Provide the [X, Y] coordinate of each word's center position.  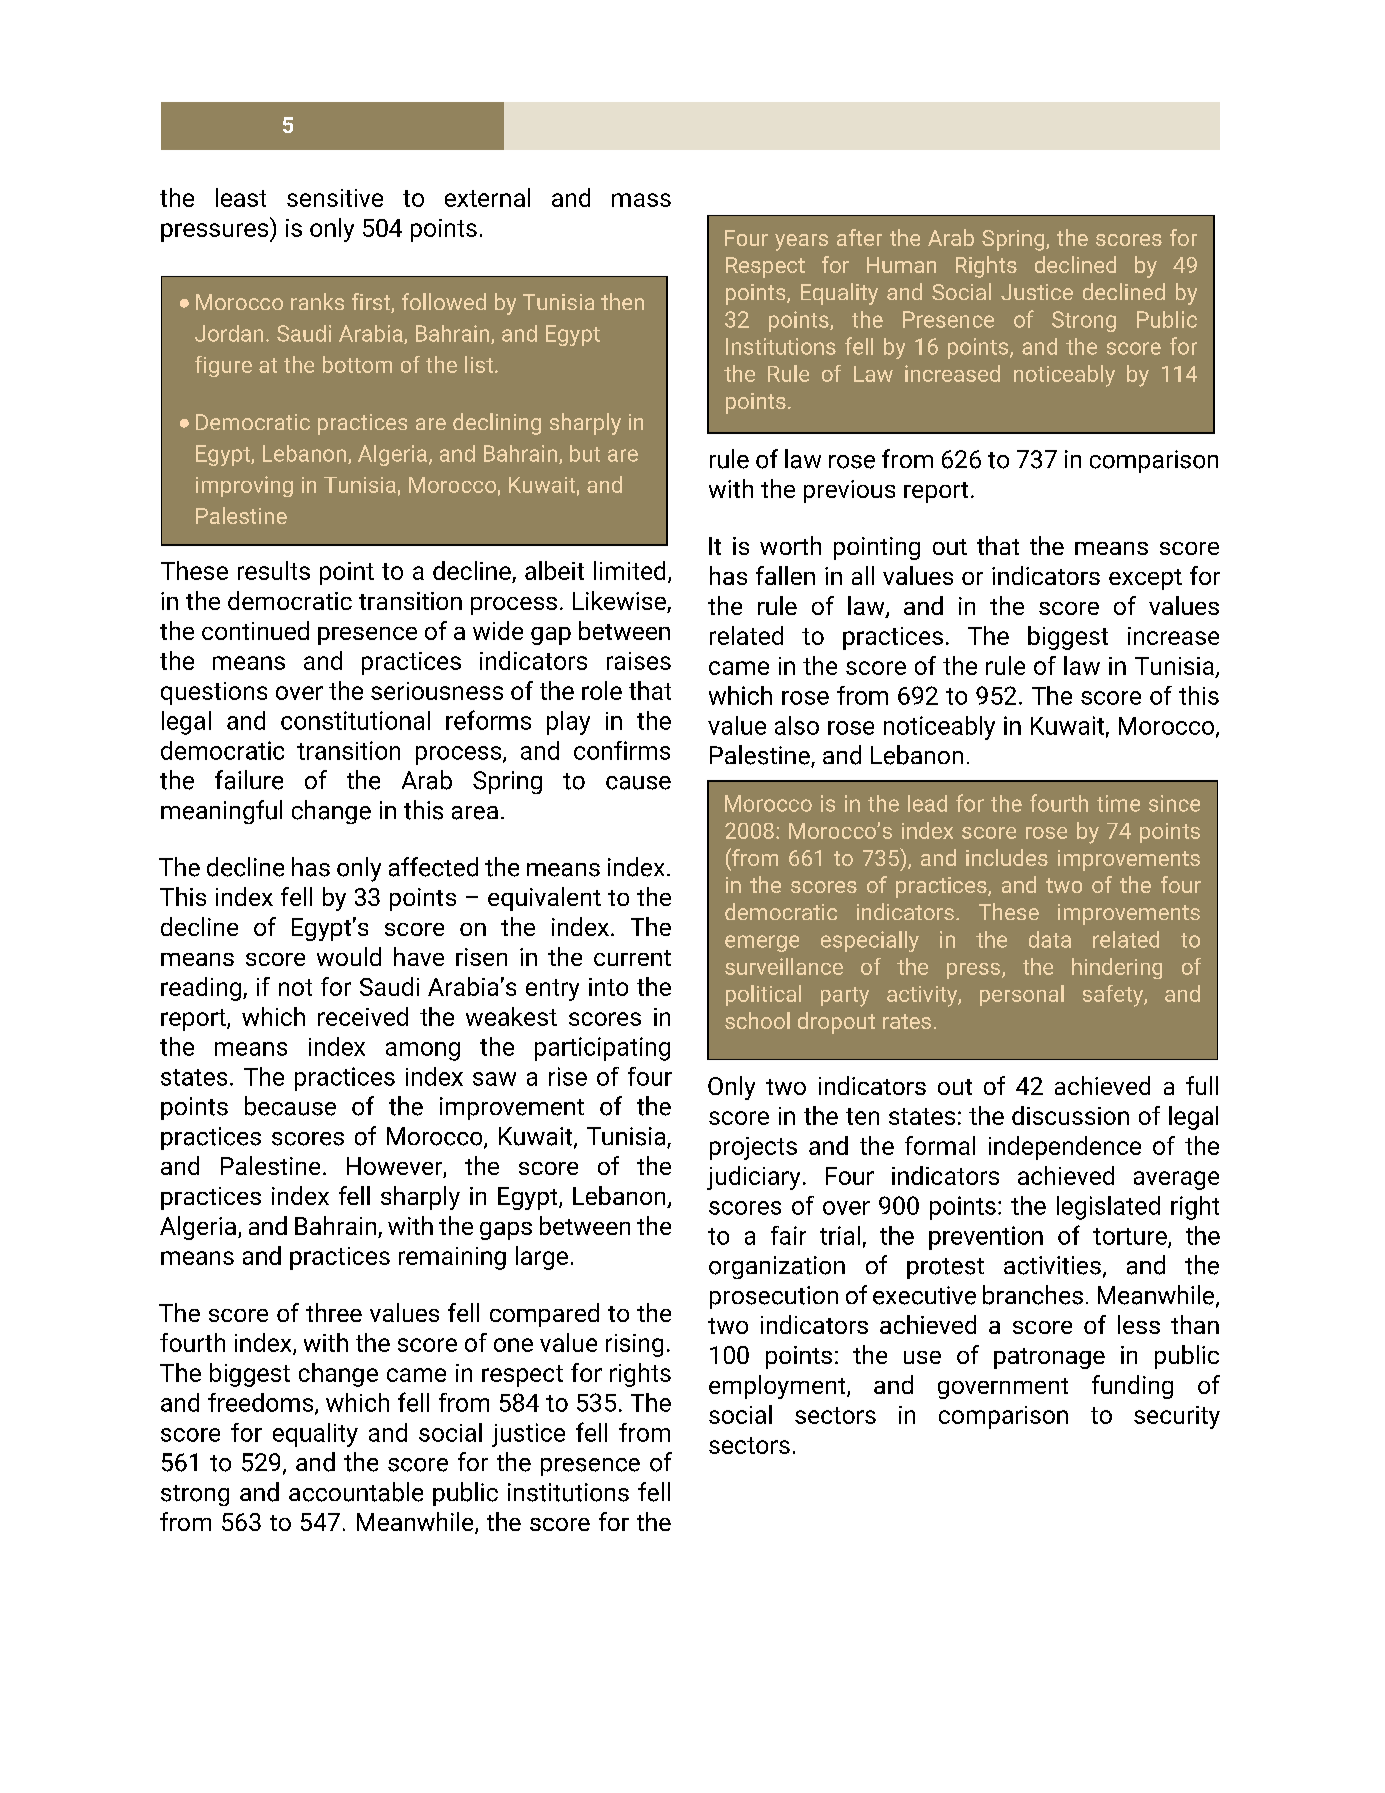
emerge [762, 943]
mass [641, 200]
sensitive [335, 198]
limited [629, 570]
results [274, 570]
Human [901, 265]
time [1118, 803]
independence [1065, 1148]
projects [753, 1148]
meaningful [221, 812]
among [423, 1051]
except [1145, 579]
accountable [356, 1492]
